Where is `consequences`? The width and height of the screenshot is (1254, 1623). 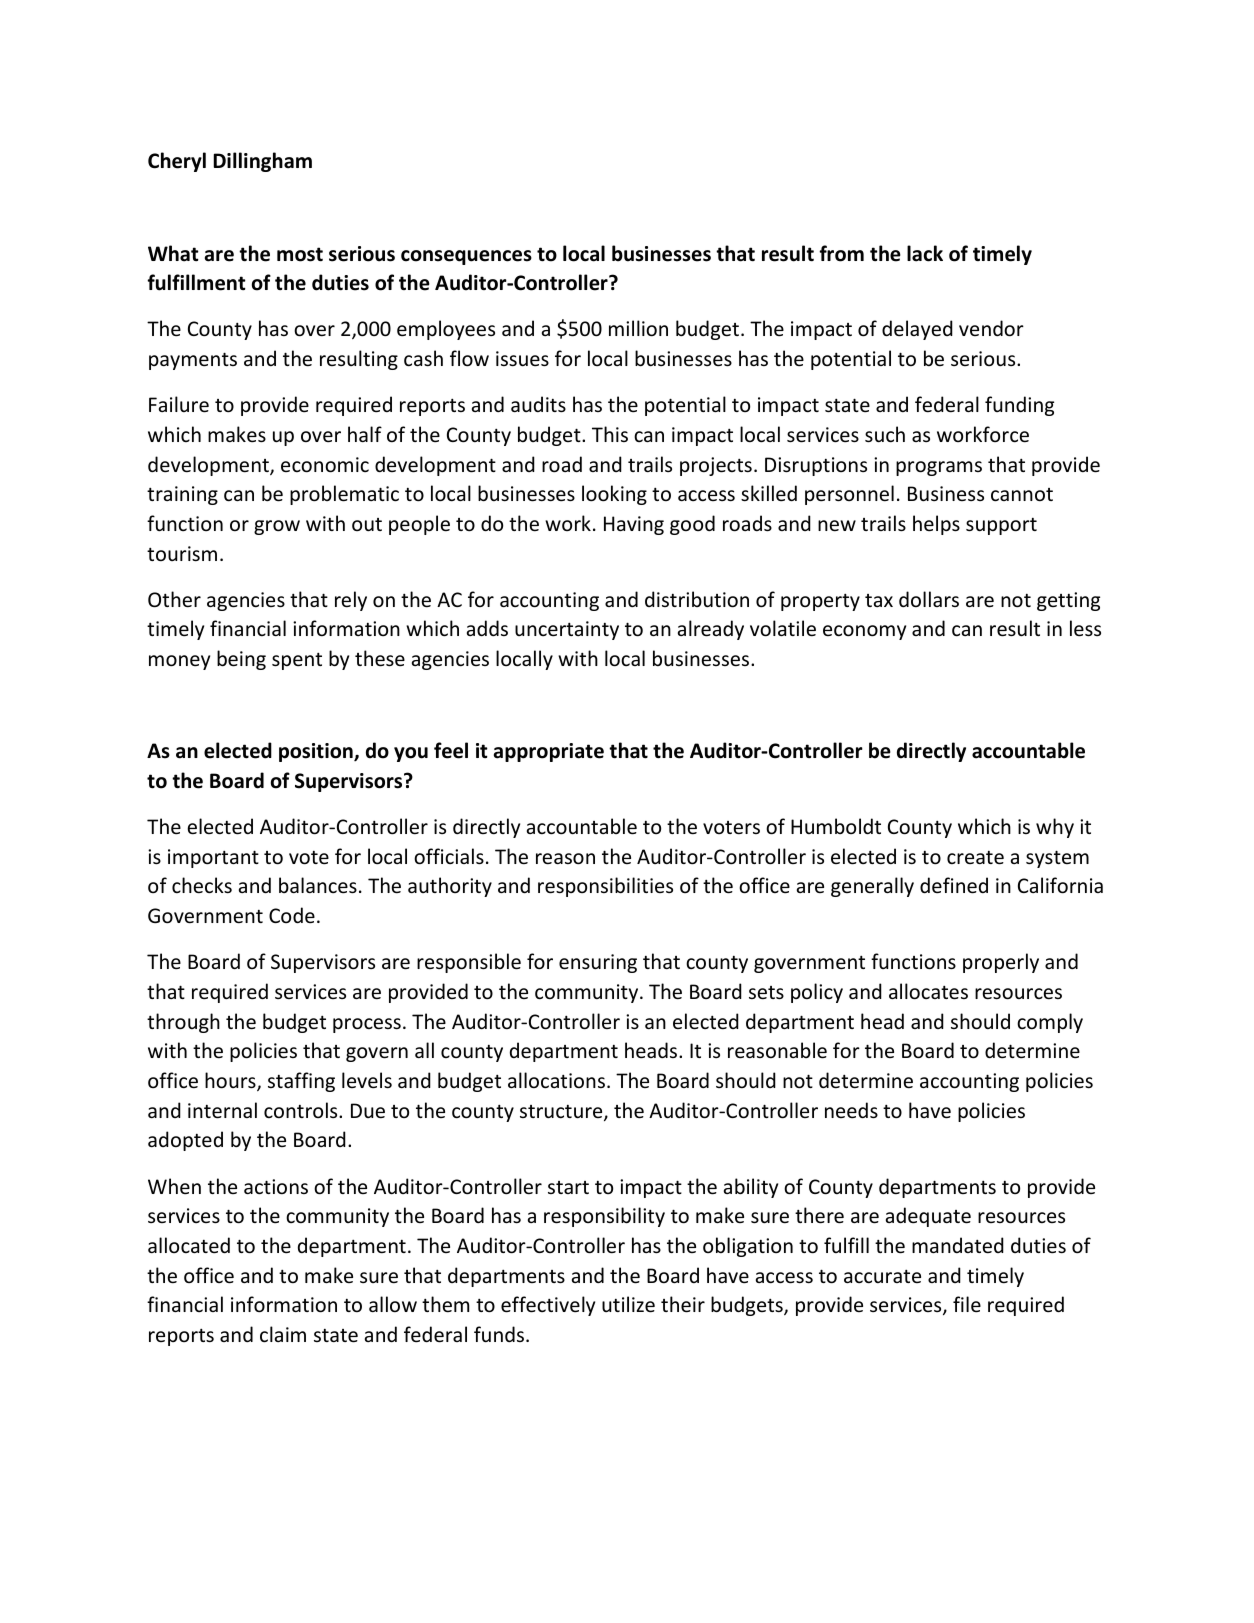 consequences is located at coordinates (466, 257).
